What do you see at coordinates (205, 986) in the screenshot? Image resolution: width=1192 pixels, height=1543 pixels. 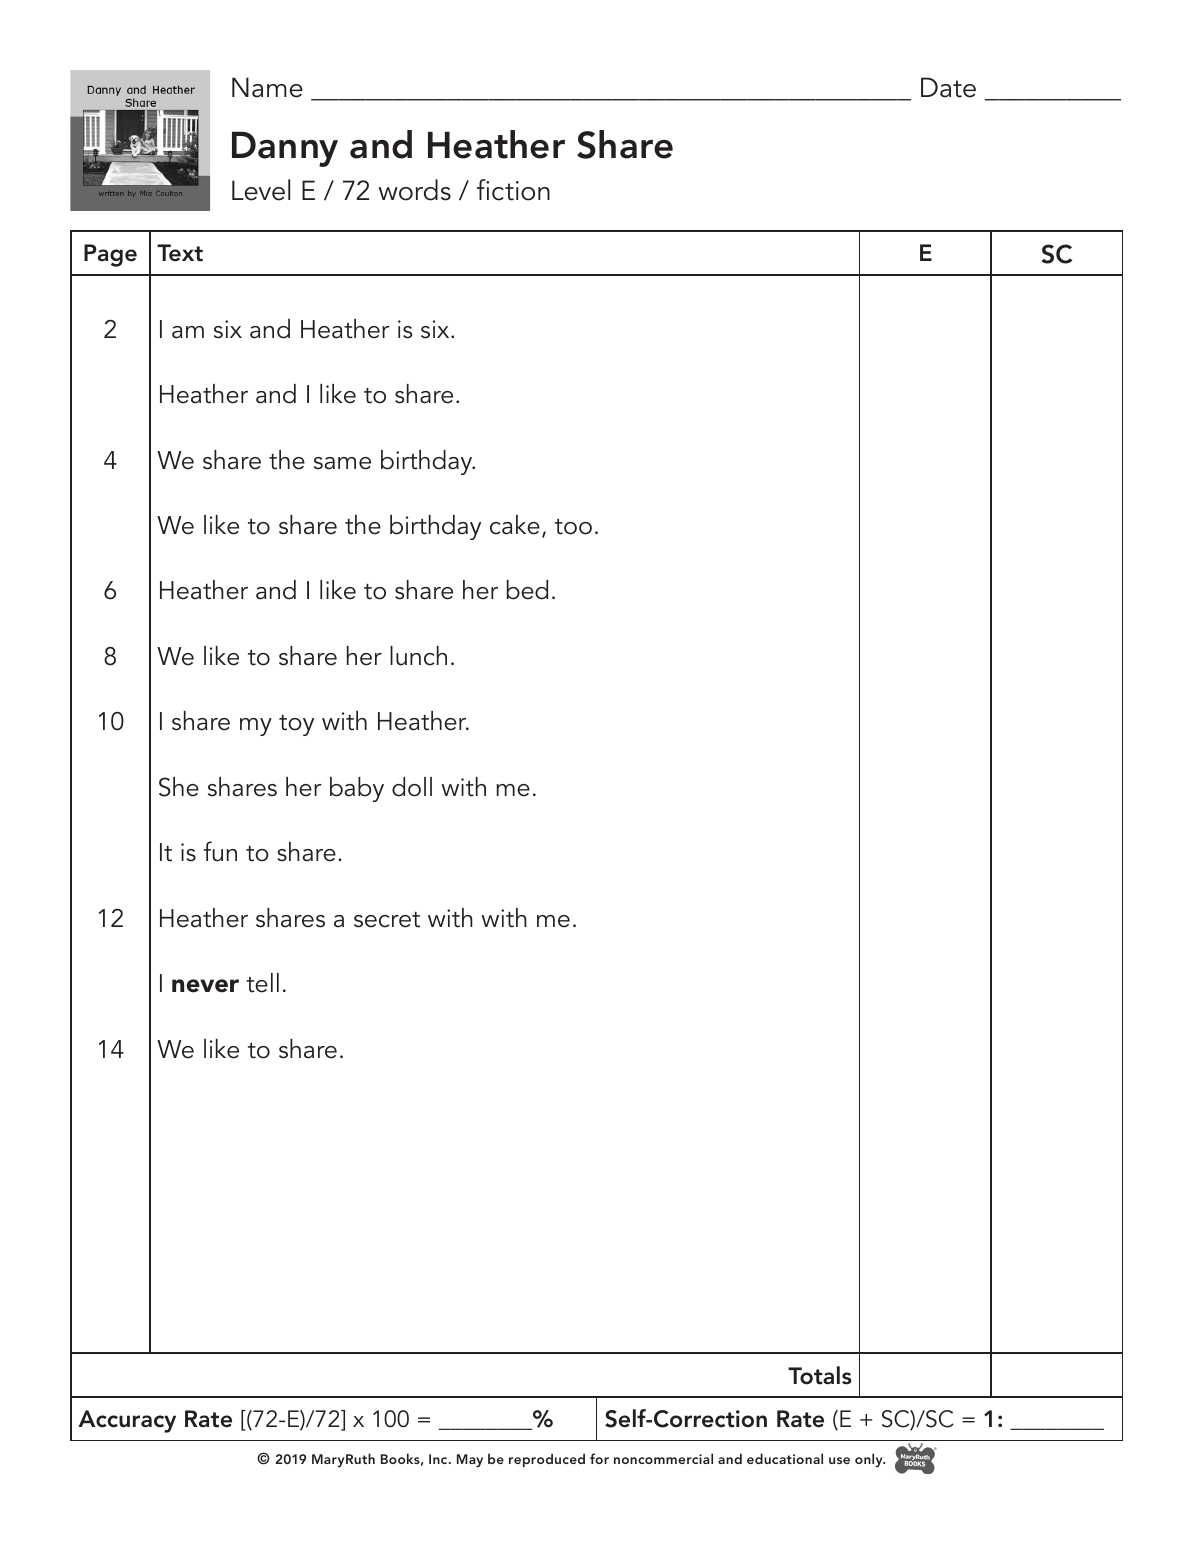 I see `never` at bounding box center [205, 986].
